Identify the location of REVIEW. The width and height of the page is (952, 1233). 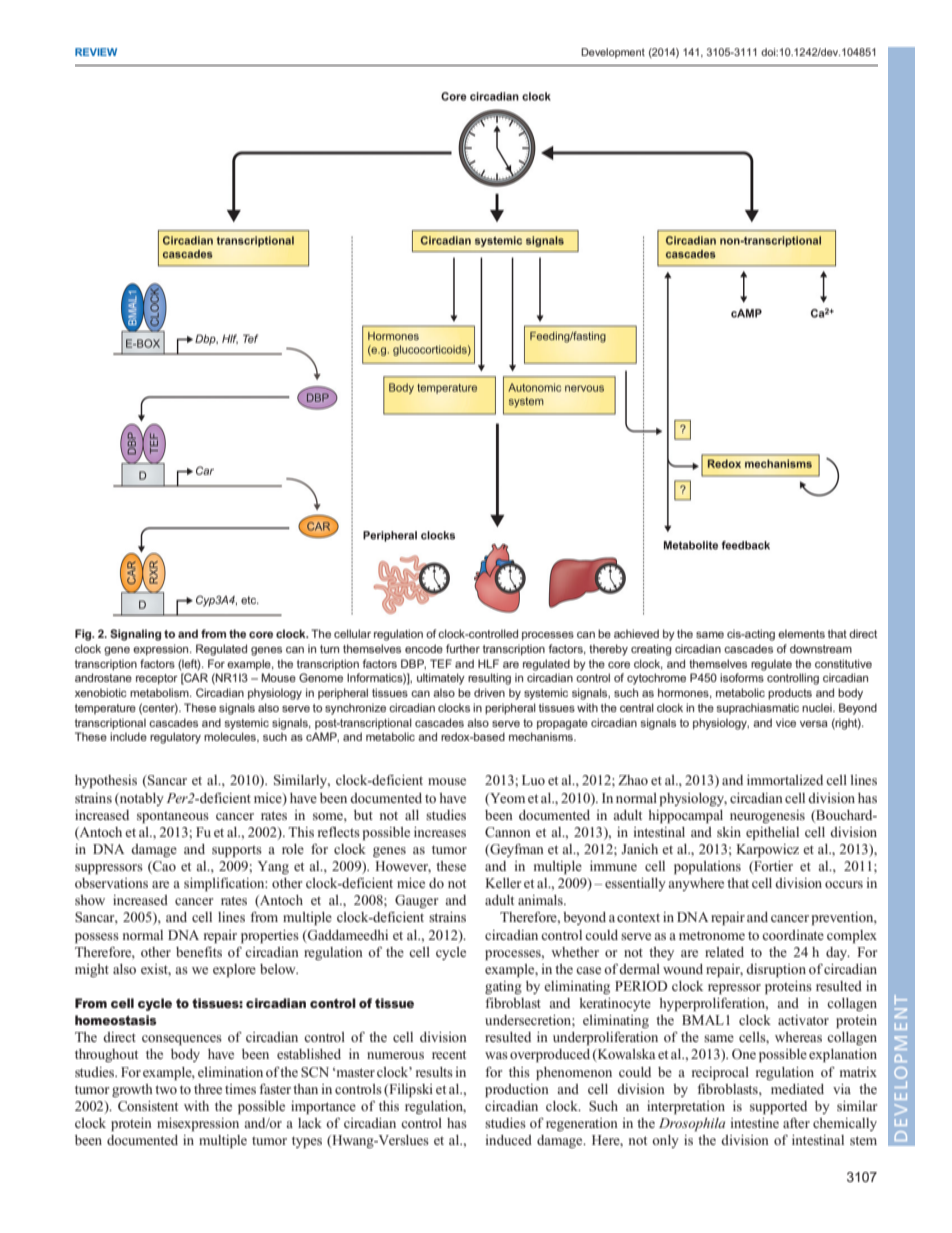
(96, 52).
